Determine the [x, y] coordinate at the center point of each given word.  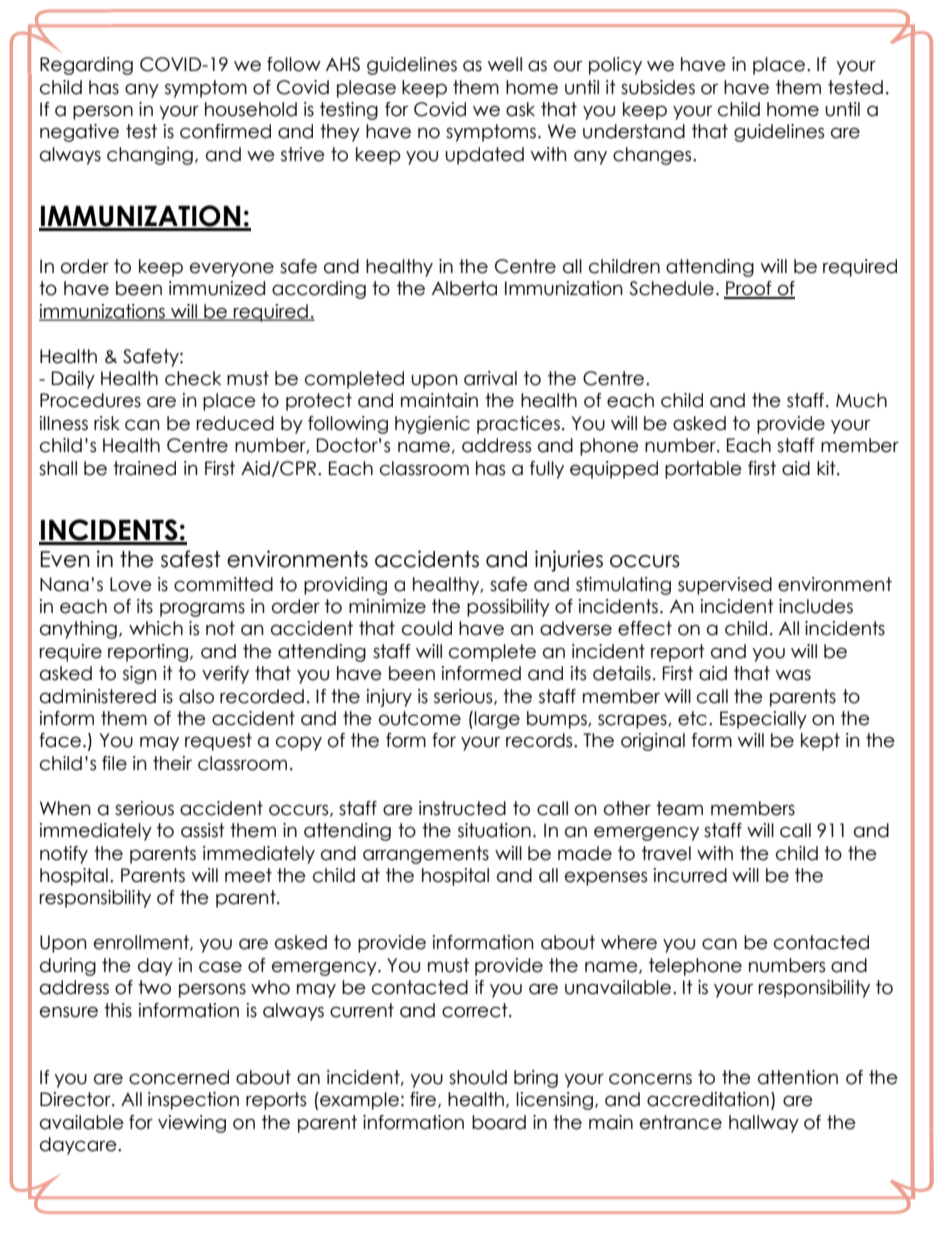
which [156, 628]
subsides [658, 87]
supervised [725, 586]
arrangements [426, 855]
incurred [690, 875]
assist [203, 830]
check [193, 378]
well [505, 64]
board [499, 1122]
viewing [192, 1124]
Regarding [86, 66]
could [427, 628]
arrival [490, 378]
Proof [749, 289]
